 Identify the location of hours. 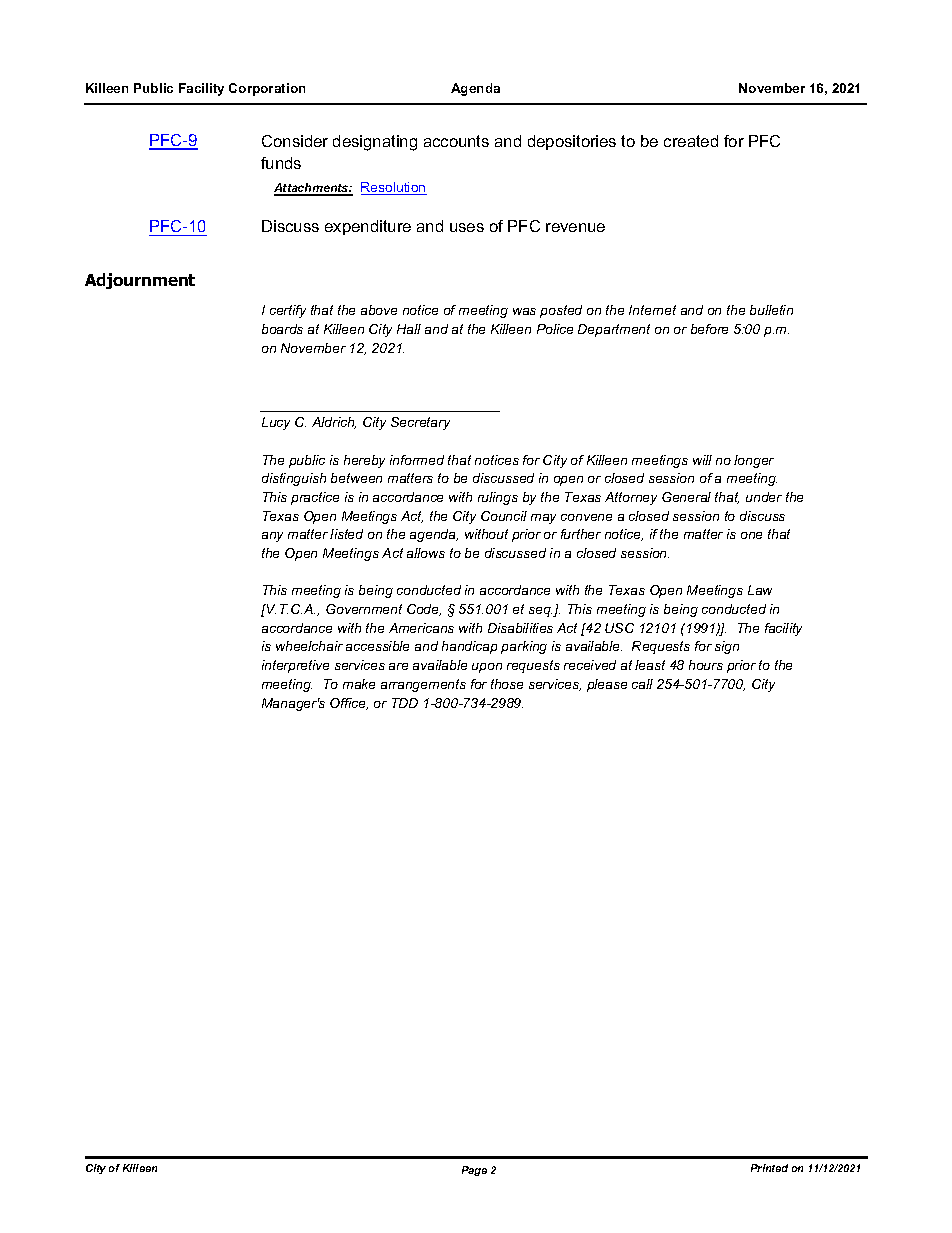
(706, 665).
